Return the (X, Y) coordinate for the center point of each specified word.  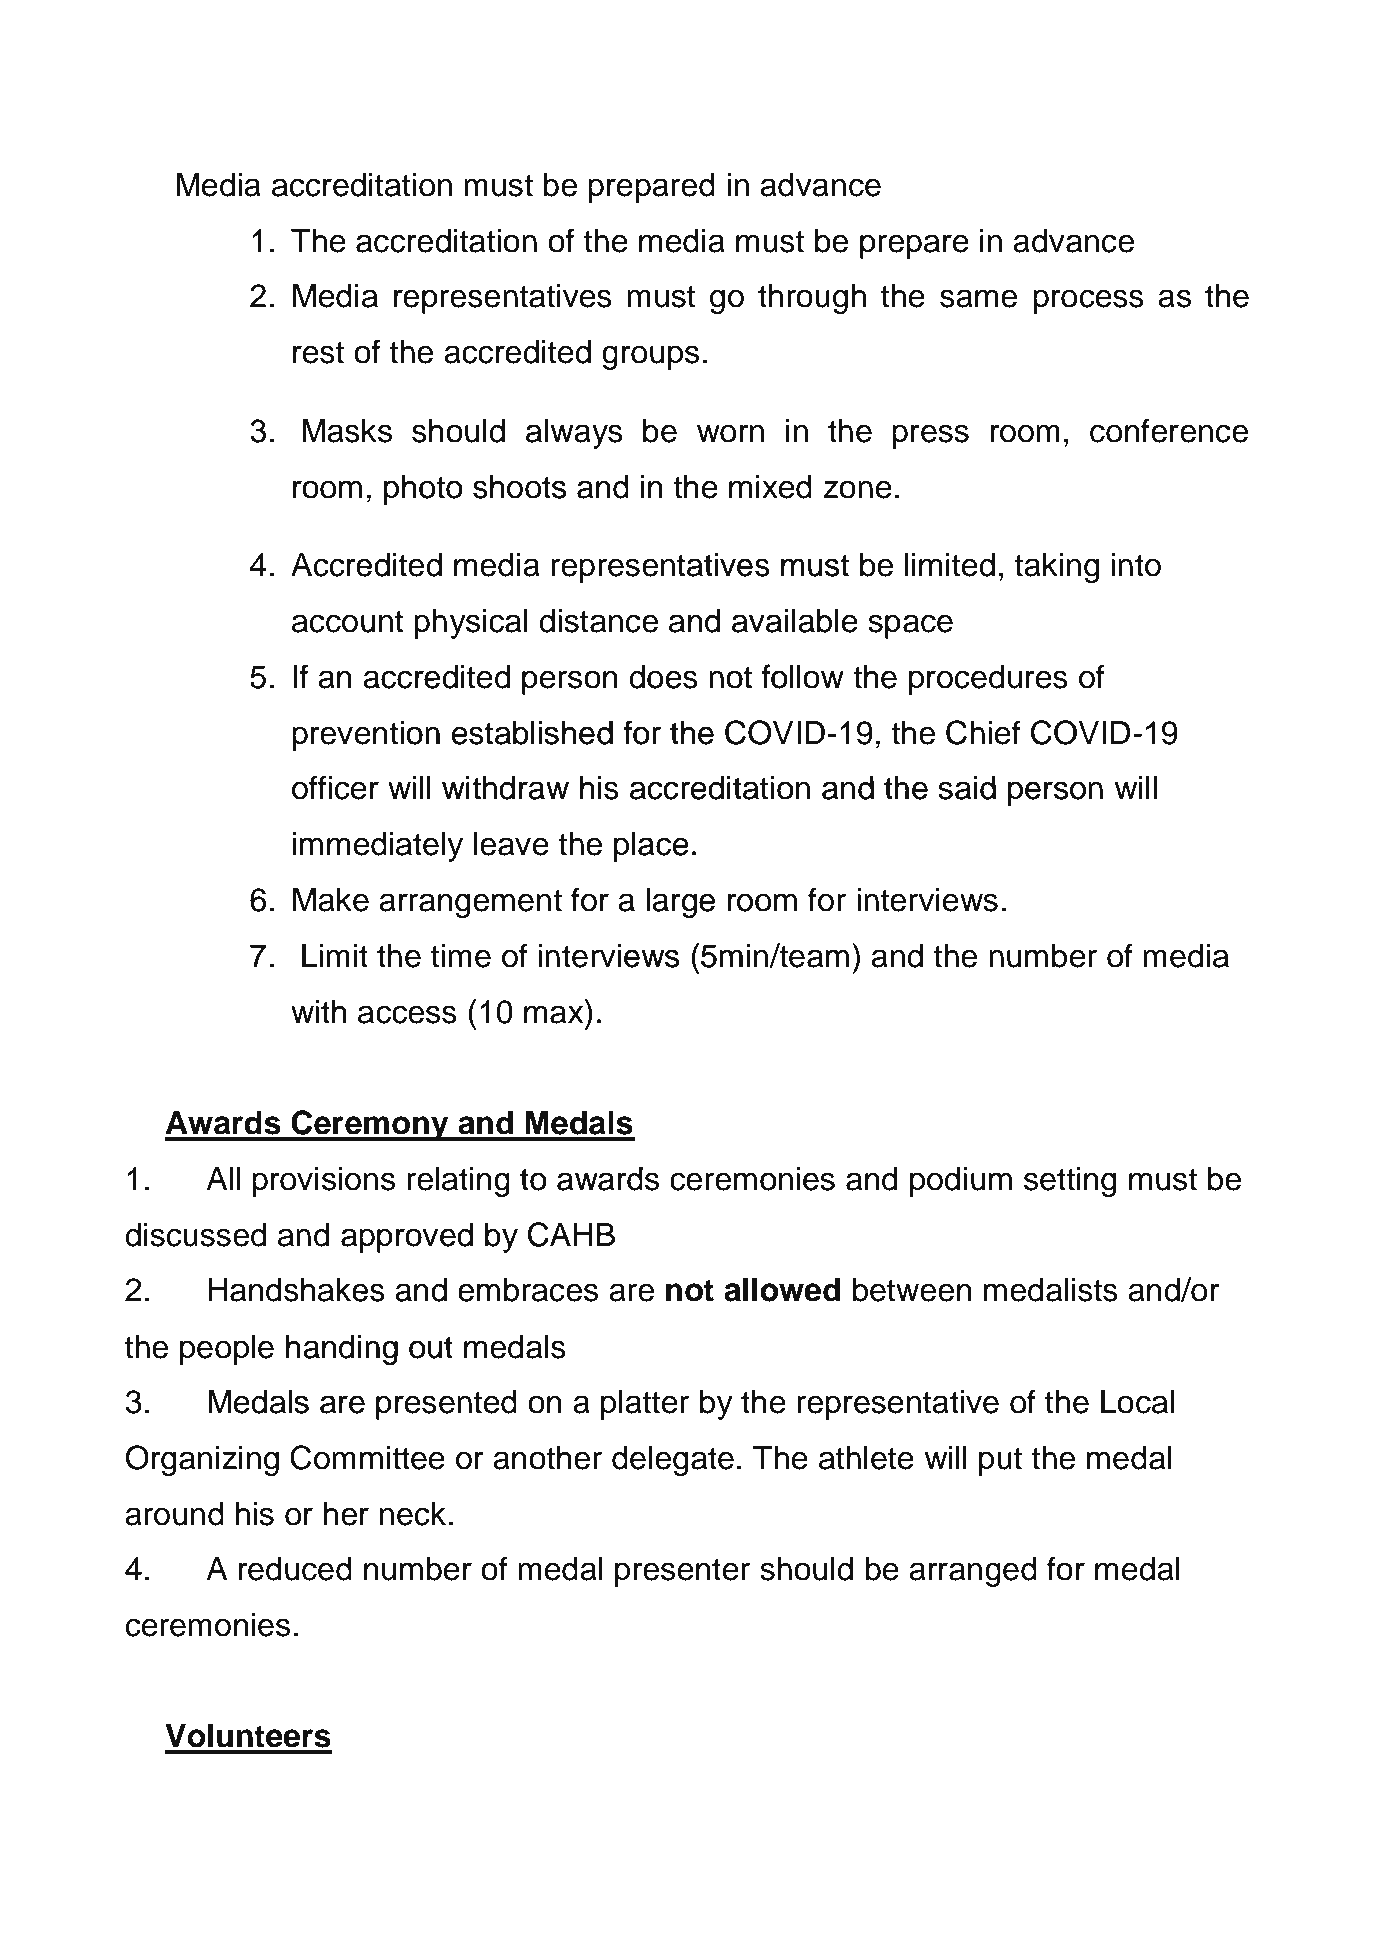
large (680, 903)
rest (318, 352)
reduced (295, 1569)
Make (331, 900)
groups (650, 357)
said (967, 788)
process (1088, 301)
